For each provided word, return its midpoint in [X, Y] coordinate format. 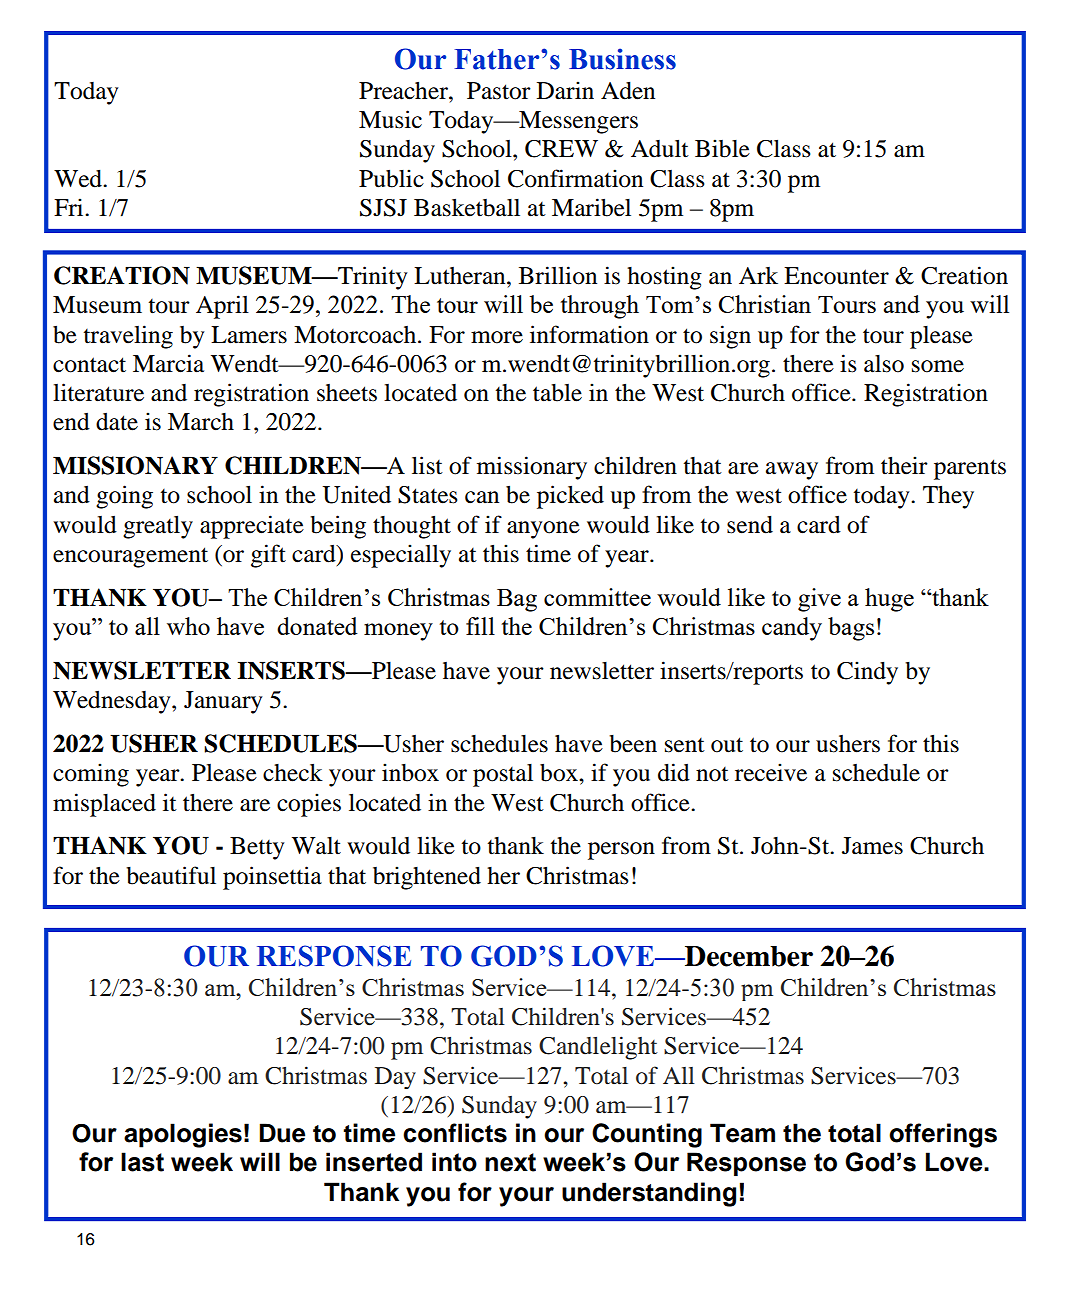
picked [570, 497]
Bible [722, 148]
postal [503, 775]
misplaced [104, 805]
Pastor [499, 91]
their [904, 465]
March [201, 422]
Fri [70, 207]
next [510, 1162]
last [142, 1162]
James [872, 846]
